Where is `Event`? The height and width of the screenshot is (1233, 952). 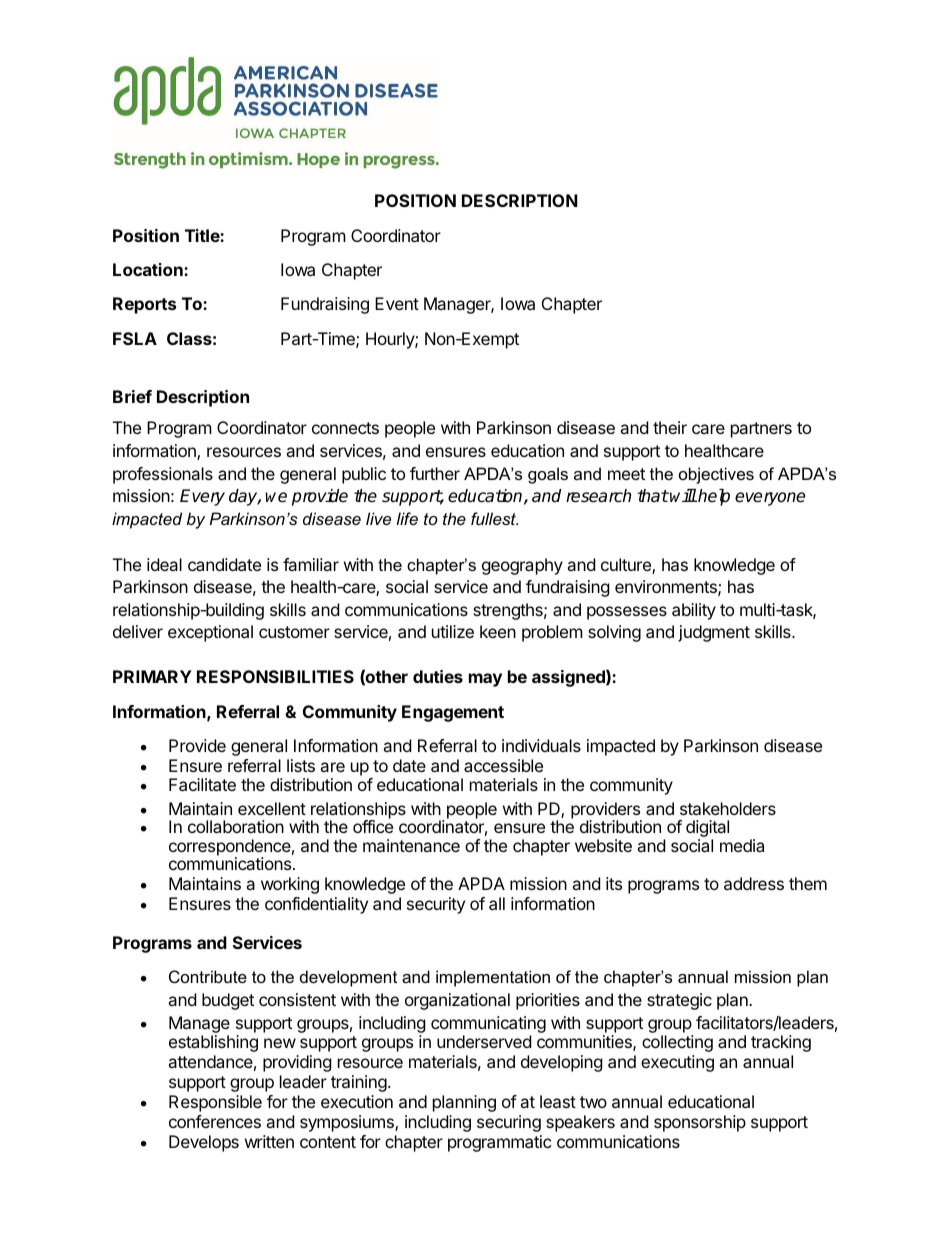 Event is located at coordinates (397, 303).
